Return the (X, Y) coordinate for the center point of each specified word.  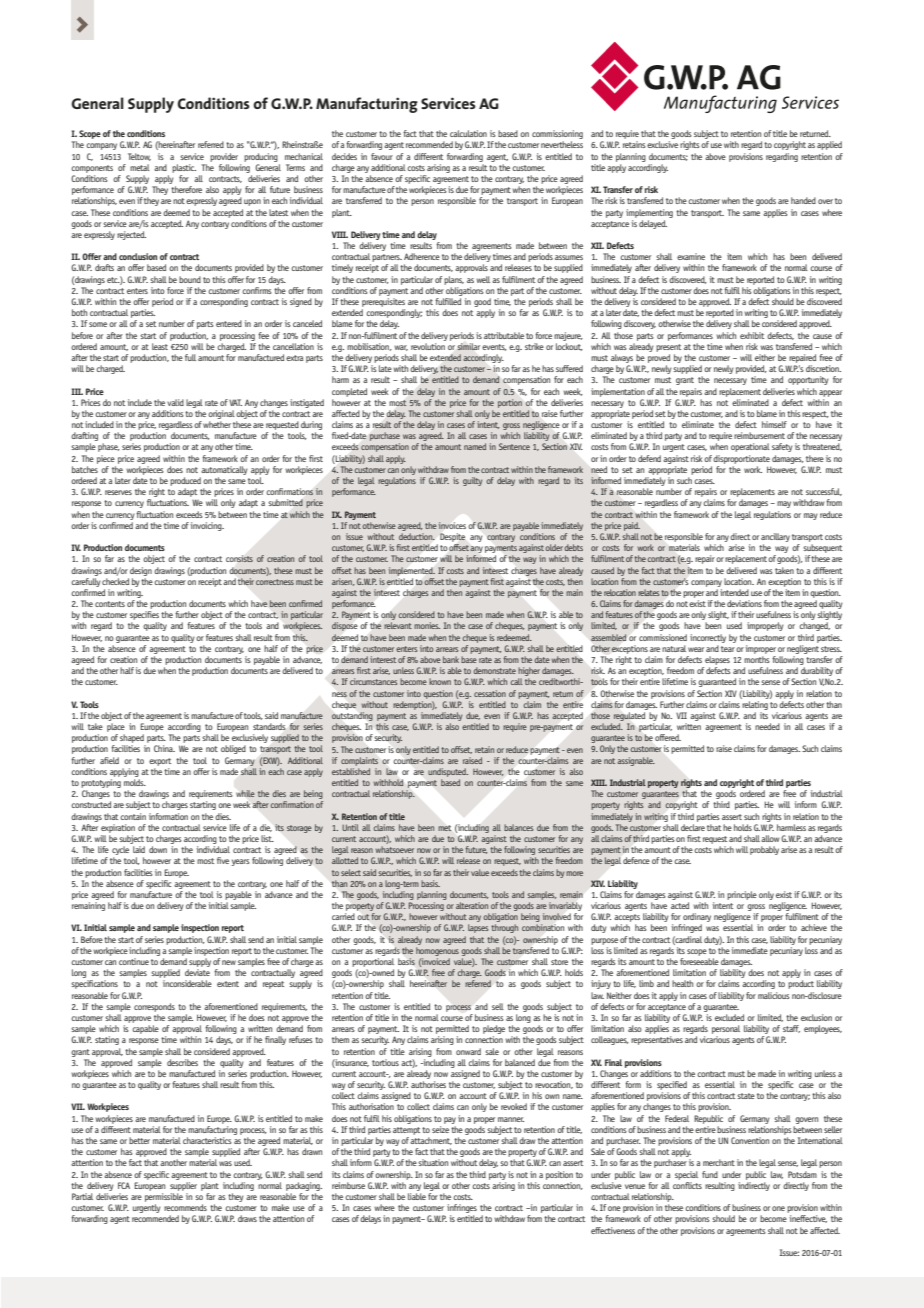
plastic (184, 168)
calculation (468, 133)
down (158, 849)
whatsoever (395, 849)
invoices (452, 525)
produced (185, 481)
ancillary (775, 537)
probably (764, 850)
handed (803, 200)
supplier (183, 1186)
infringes (462, 1210)
